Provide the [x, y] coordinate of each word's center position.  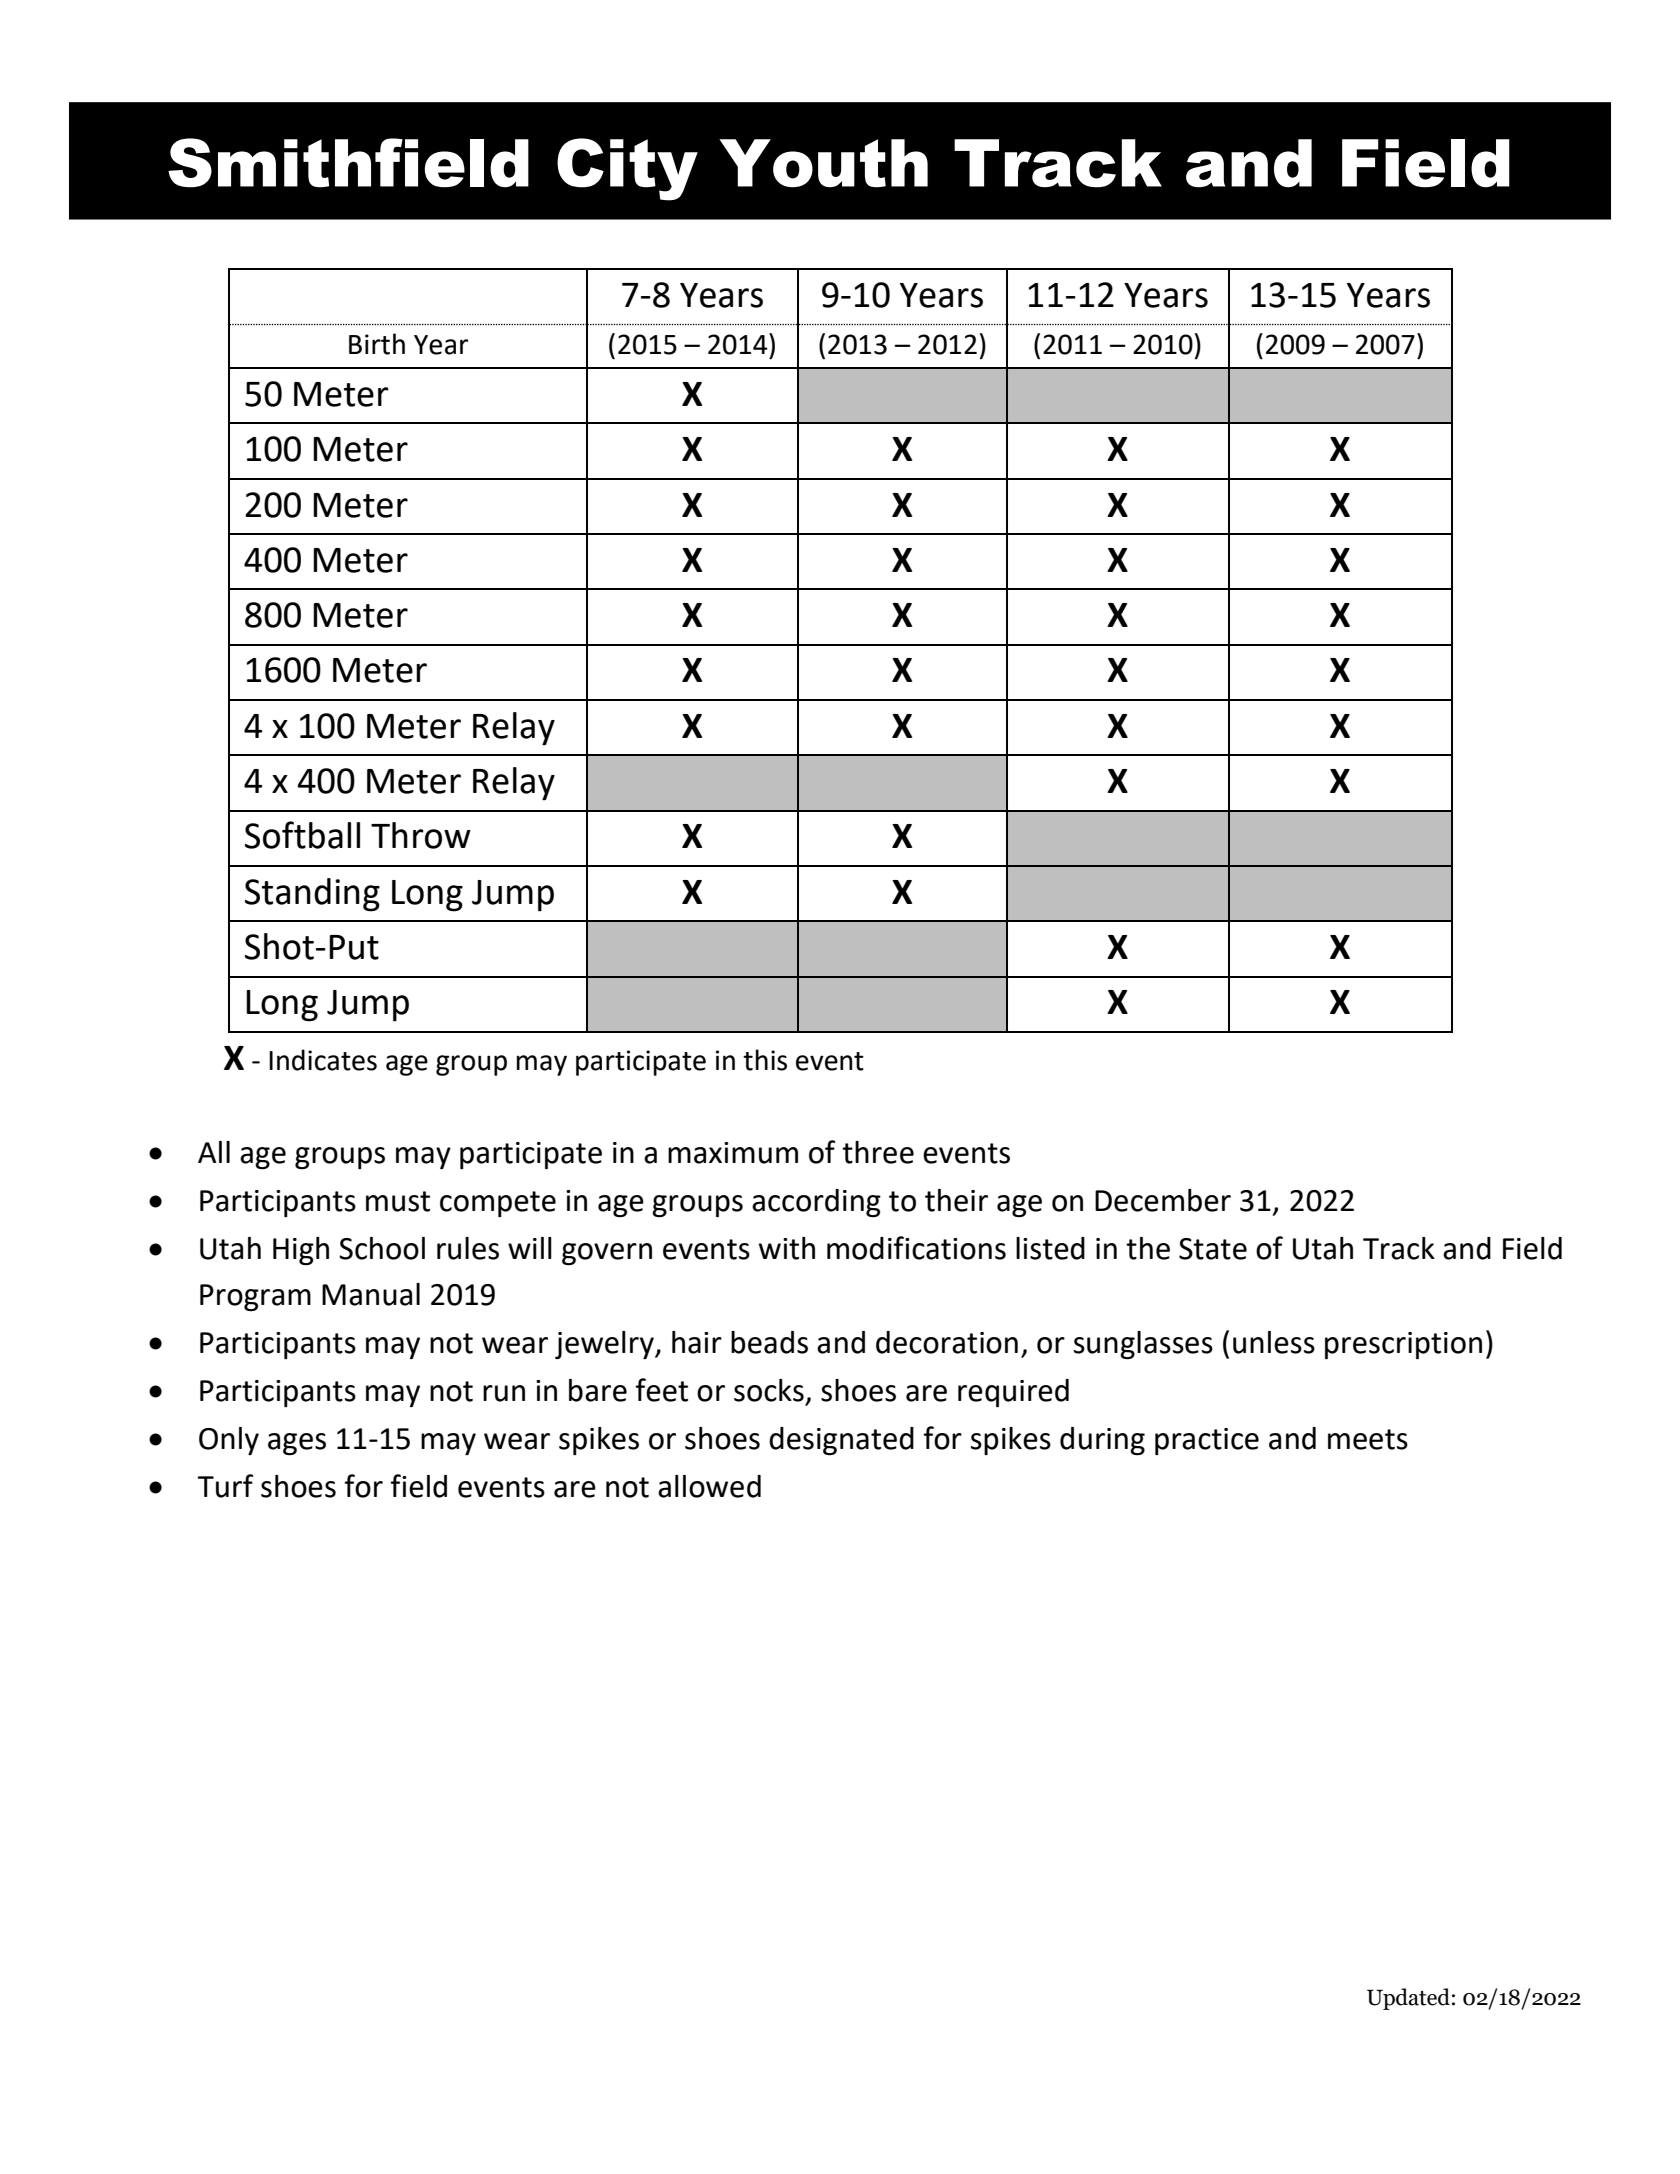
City [627, 169]
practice [1207, 1441]
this [765, 1060]
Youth [823, 163]
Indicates [323, 1060]
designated [841, 1441]
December [1163, 1200]
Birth [377, 344]
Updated [1408, 1999]
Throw [421, 835]
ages [297, 1444]
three [878, 1152]
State [1213, 1249]
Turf [225, 1486]
